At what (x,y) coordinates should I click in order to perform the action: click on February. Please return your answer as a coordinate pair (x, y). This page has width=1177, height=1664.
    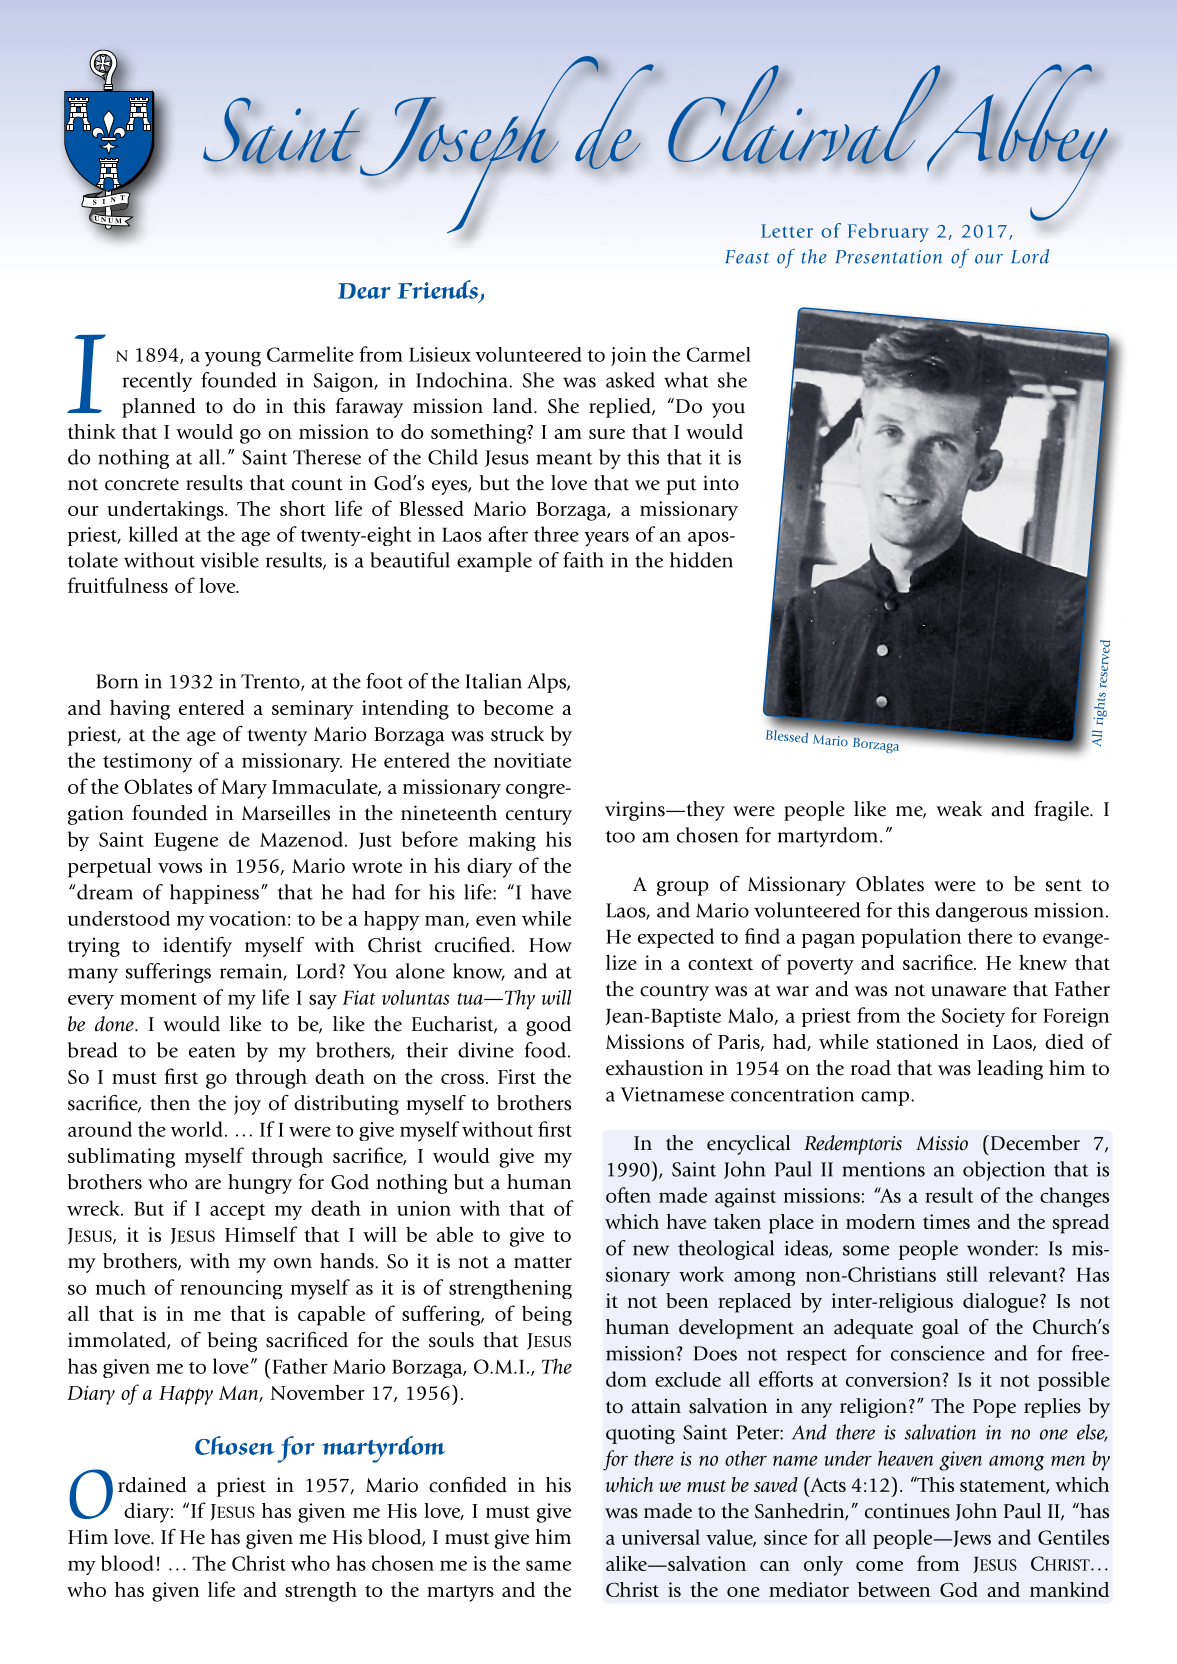
    Looking at the image, I should click on (888, 232).
